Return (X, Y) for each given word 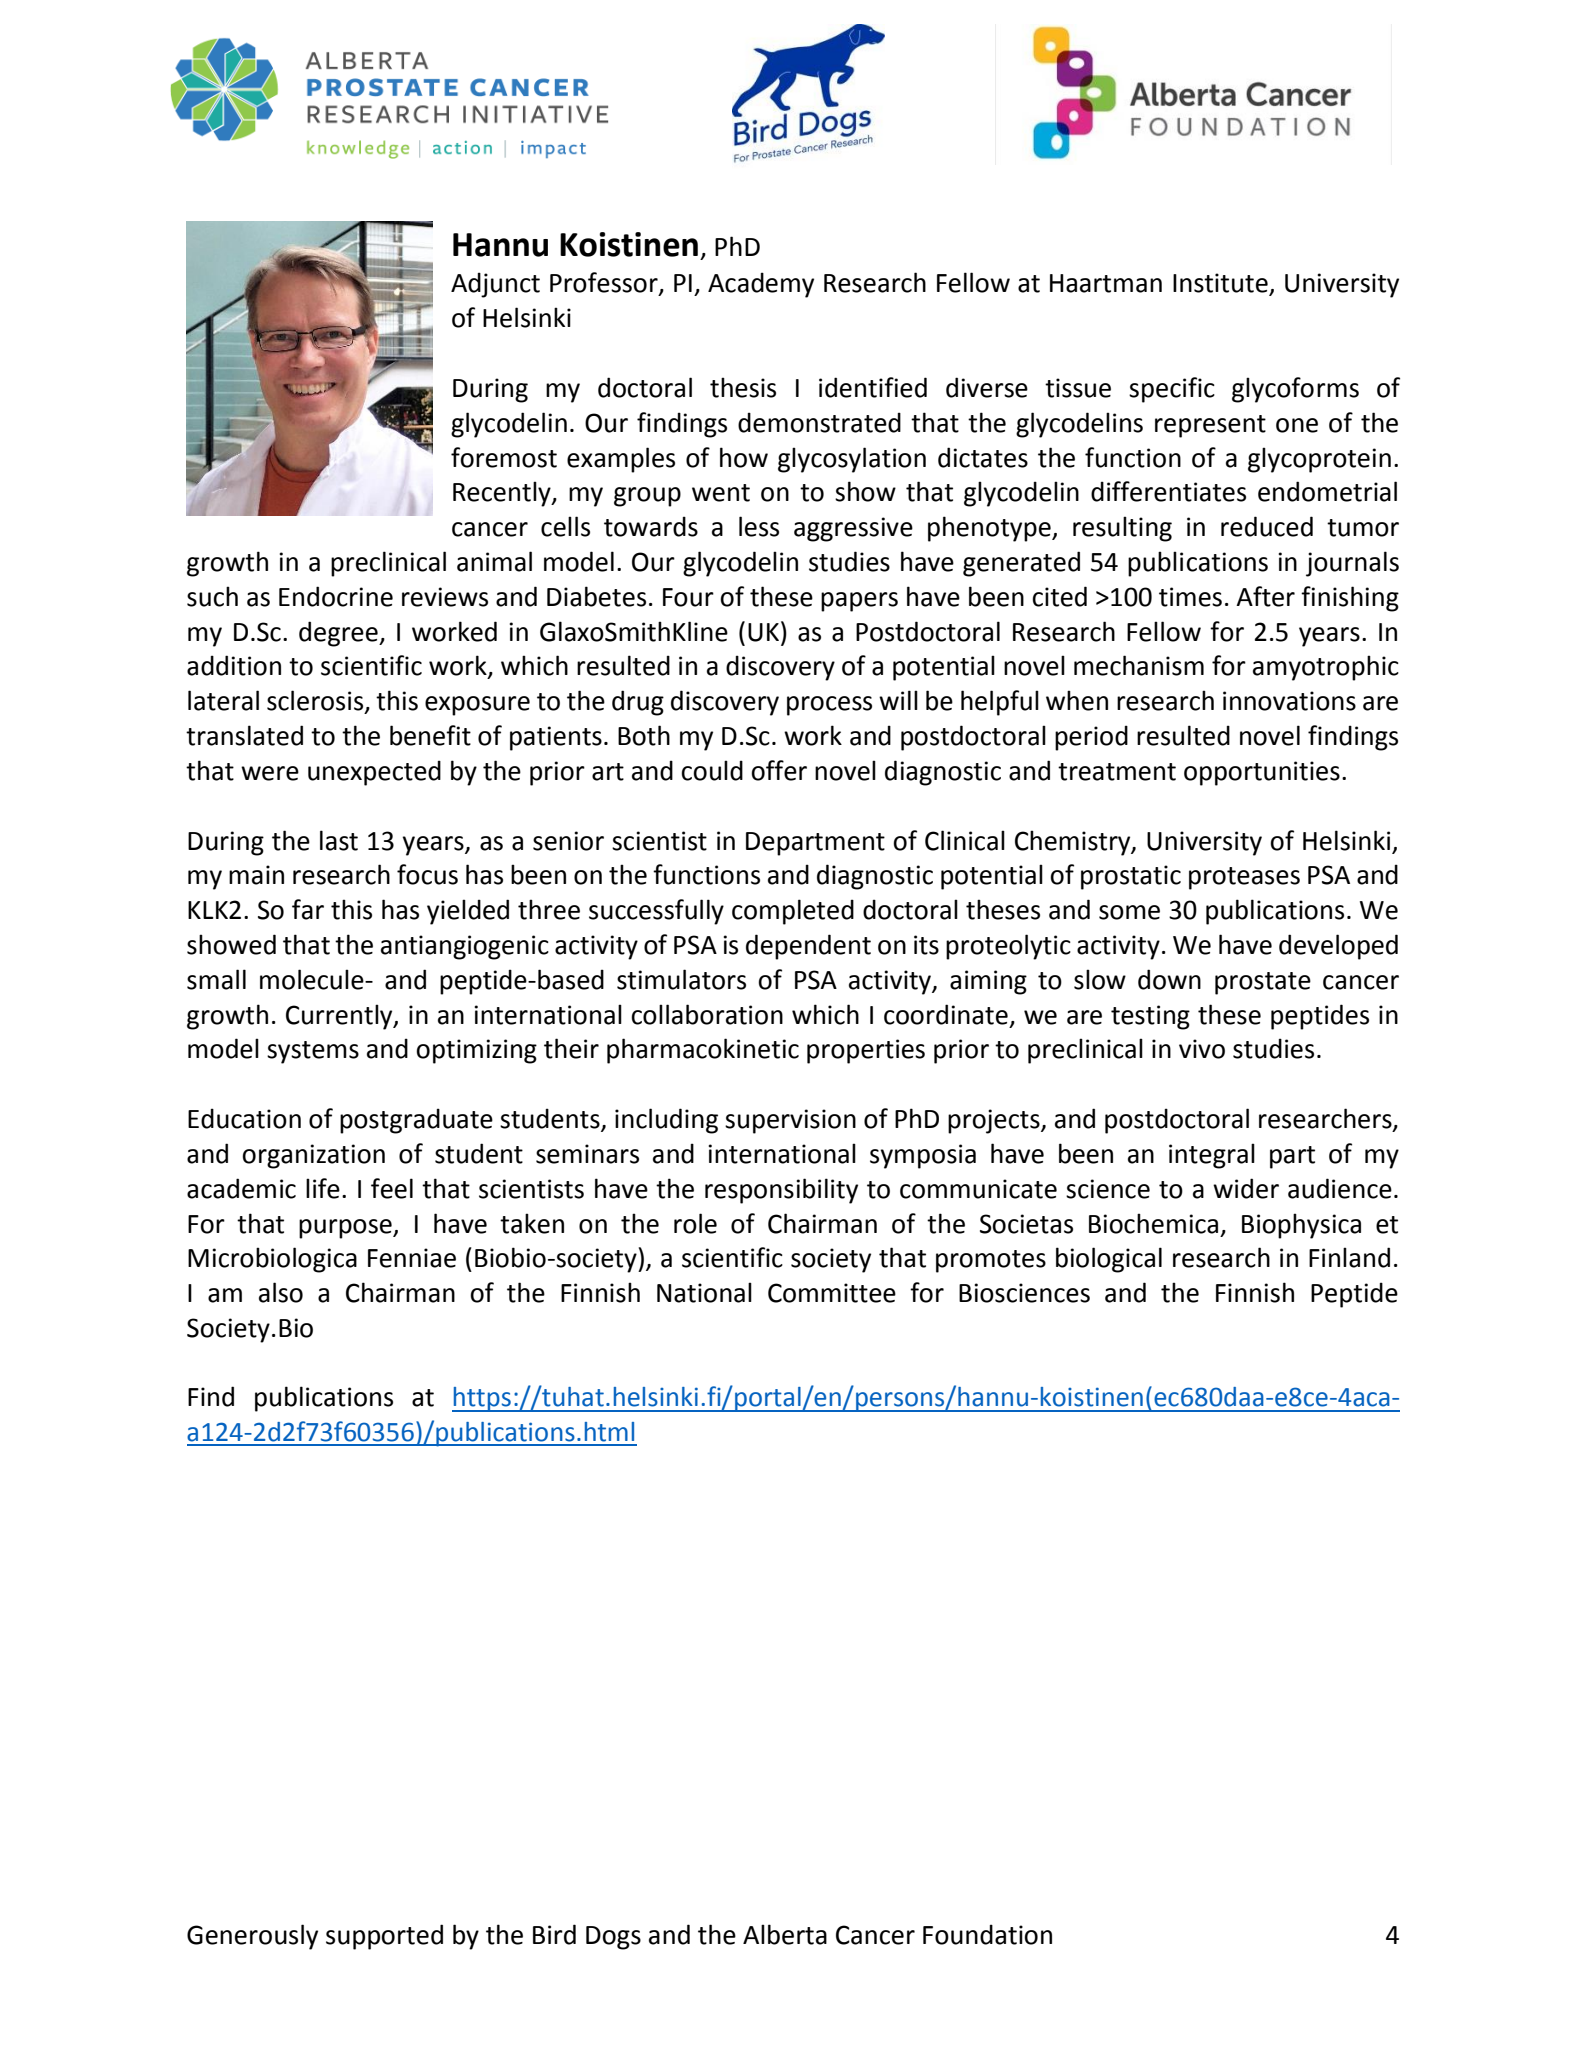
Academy (761, 285)
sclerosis (316, 701)
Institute (1221, 284)
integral (1212, 1156)
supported (384, 1937)
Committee (832, 1293)
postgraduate (416, 1121)
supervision (790, 1121)
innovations (1289, 701)
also (281, 1292)
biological (1109, 1260)
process (829, 706)
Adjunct (495, 285)
